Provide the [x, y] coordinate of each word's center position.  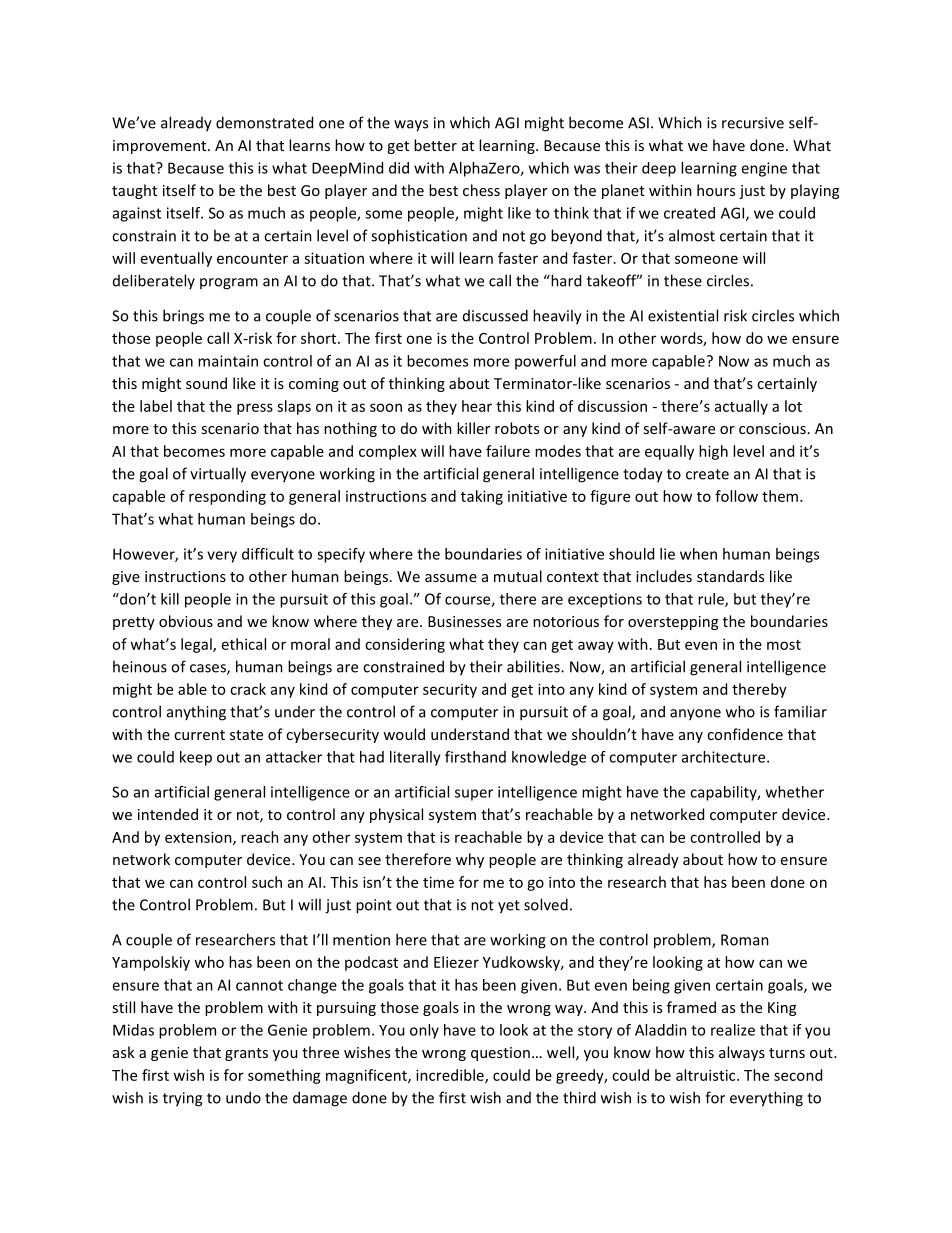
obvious [186, 621]
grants [246, 1054]
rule [712, 600]
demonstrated [264, 122]
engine [764, 169]
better [435, 145]
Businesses [464, 621]
